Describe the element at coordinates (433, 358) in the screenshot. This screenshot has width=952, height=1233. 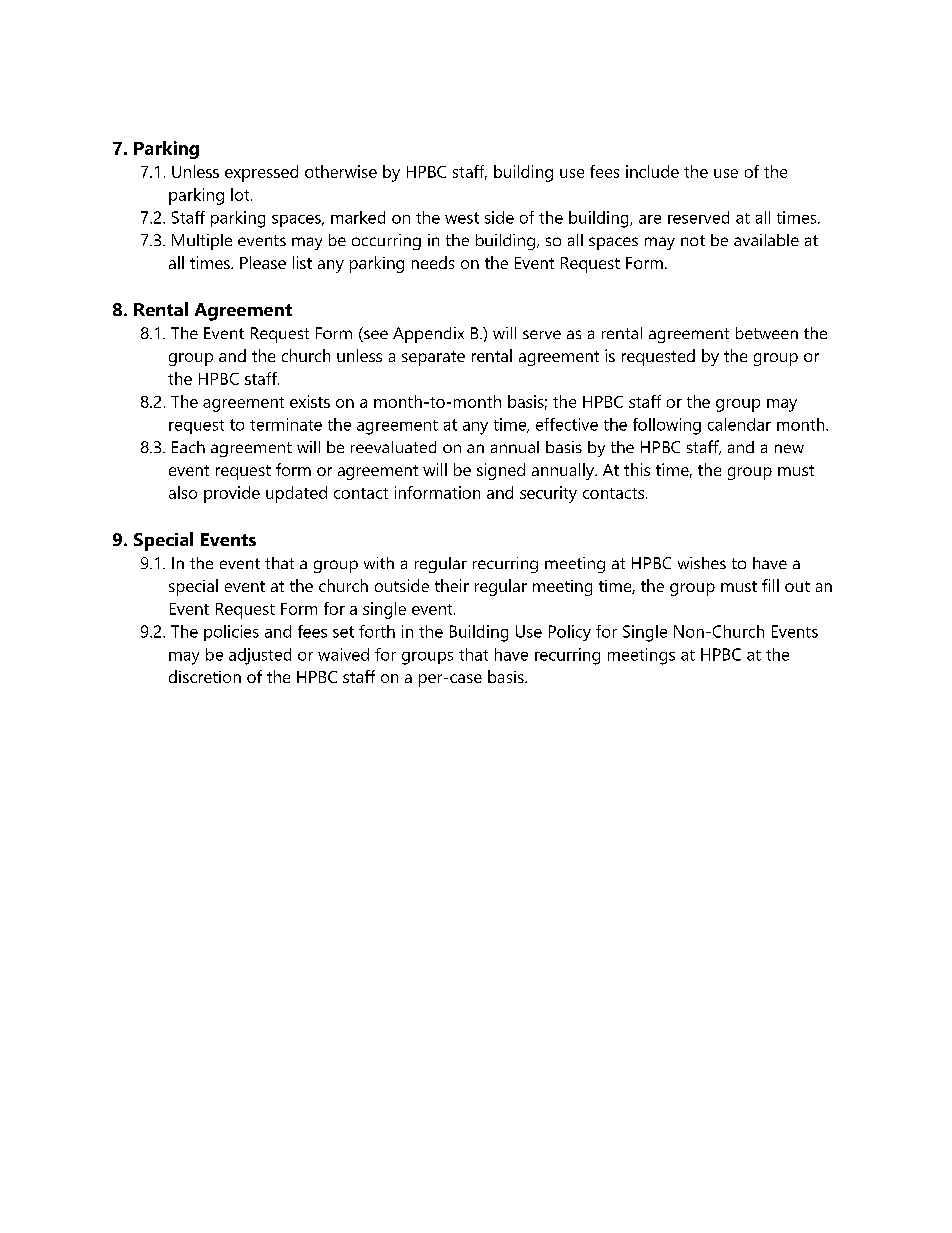
I see `separate` at that location.
